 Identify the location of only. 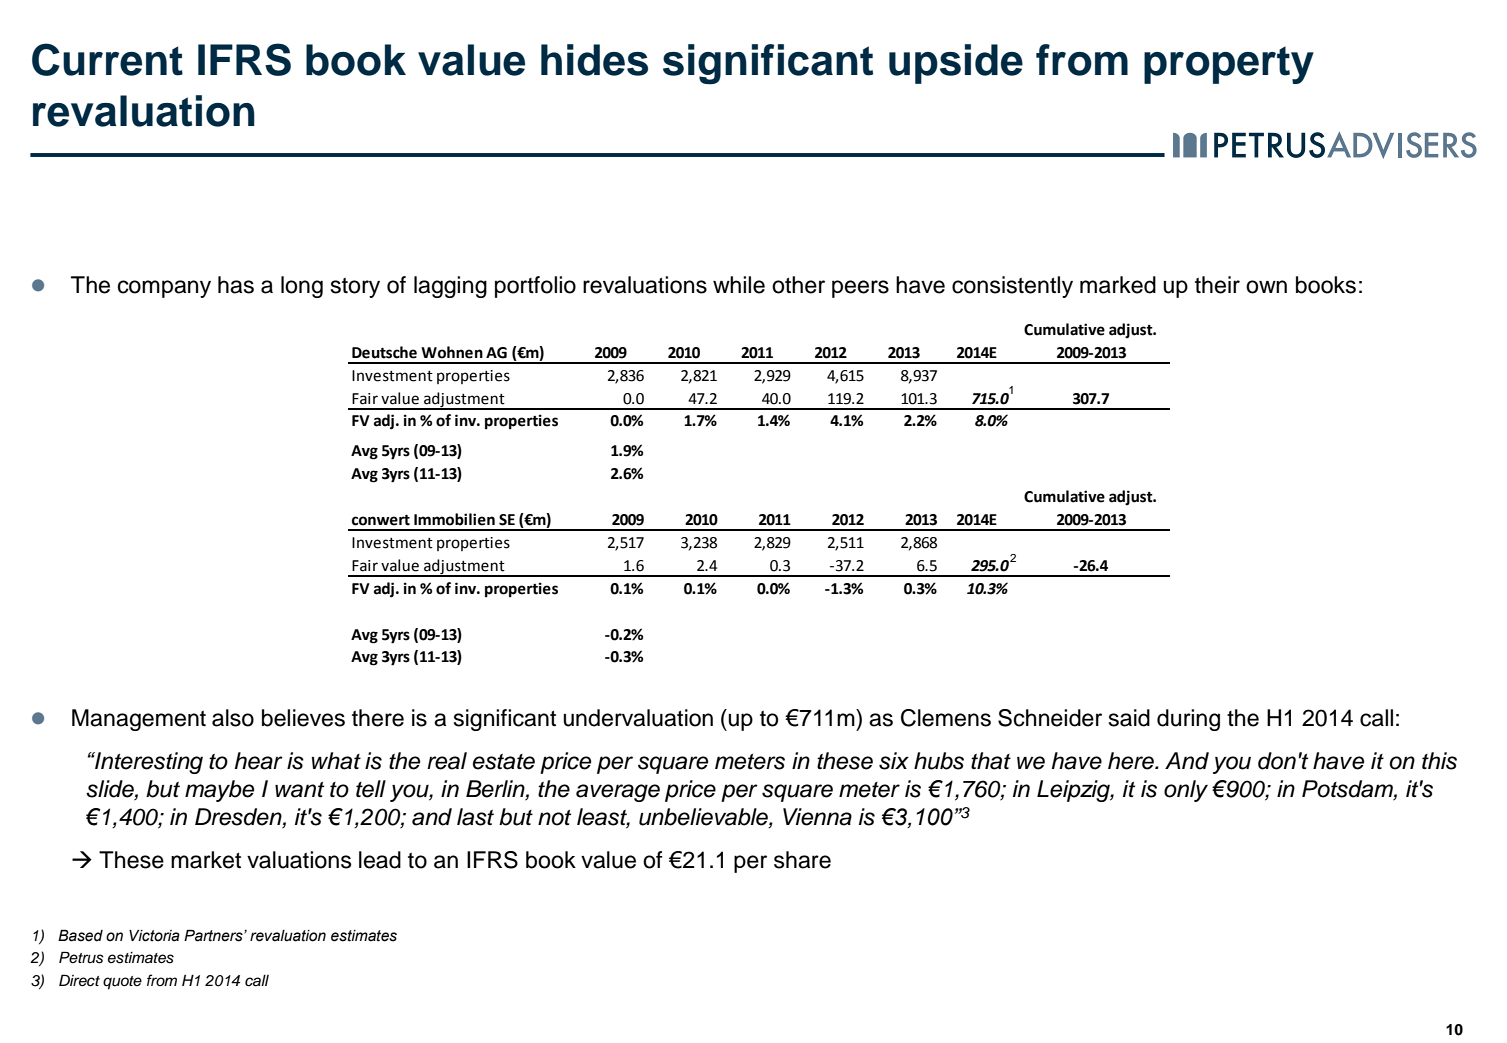
(1186, 791).
